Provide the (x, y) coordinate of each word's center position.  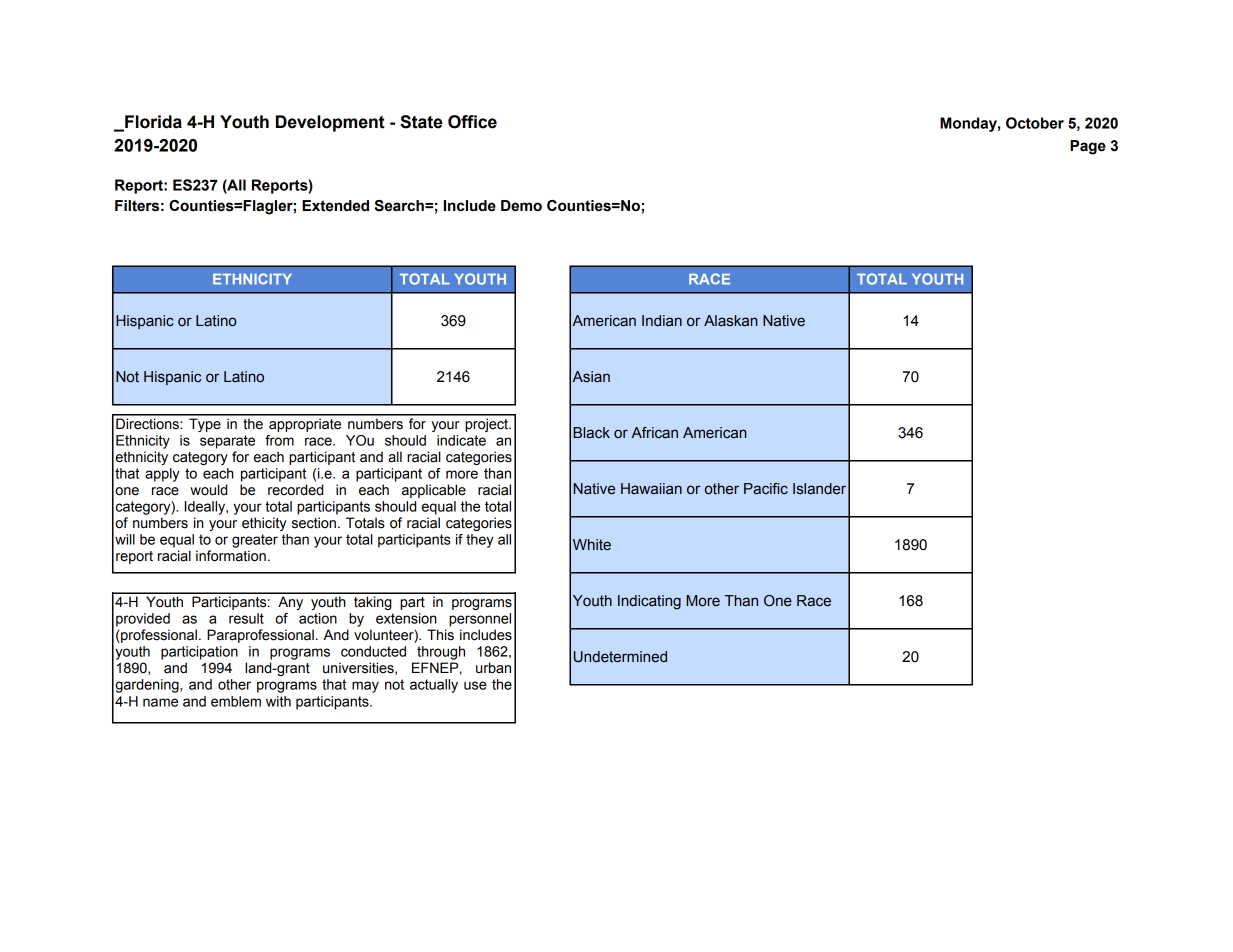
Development (330, 123)
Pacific (766, 489)
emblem (236, 701)
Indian (662, 321)
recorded (295, 490)
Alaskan (731, 321)
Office (472, 122)
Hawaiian (651, 489)
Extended (335, 206)
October (1035, 123)
